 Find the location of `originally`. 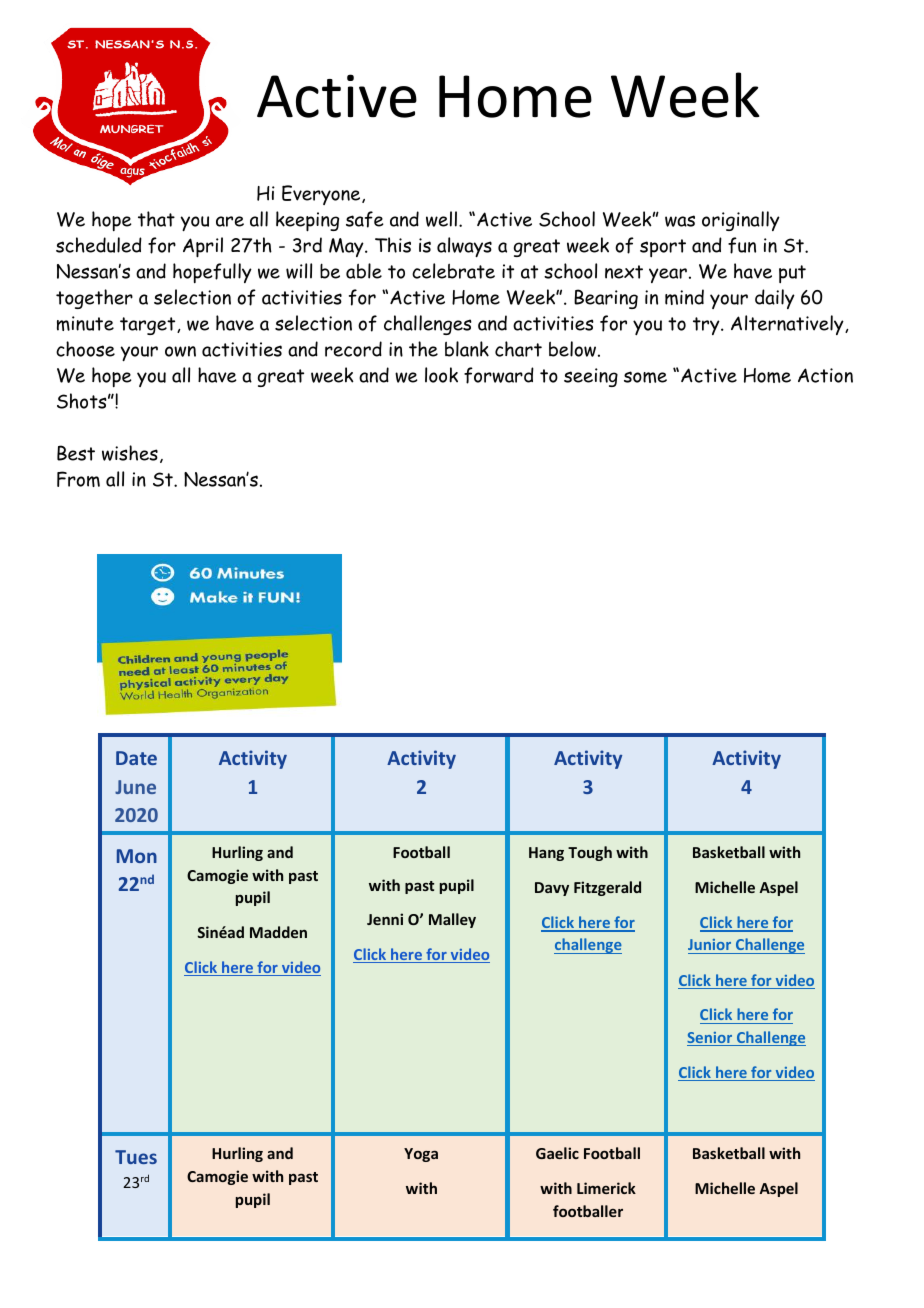

originally is located at coordinates (741, 221).
